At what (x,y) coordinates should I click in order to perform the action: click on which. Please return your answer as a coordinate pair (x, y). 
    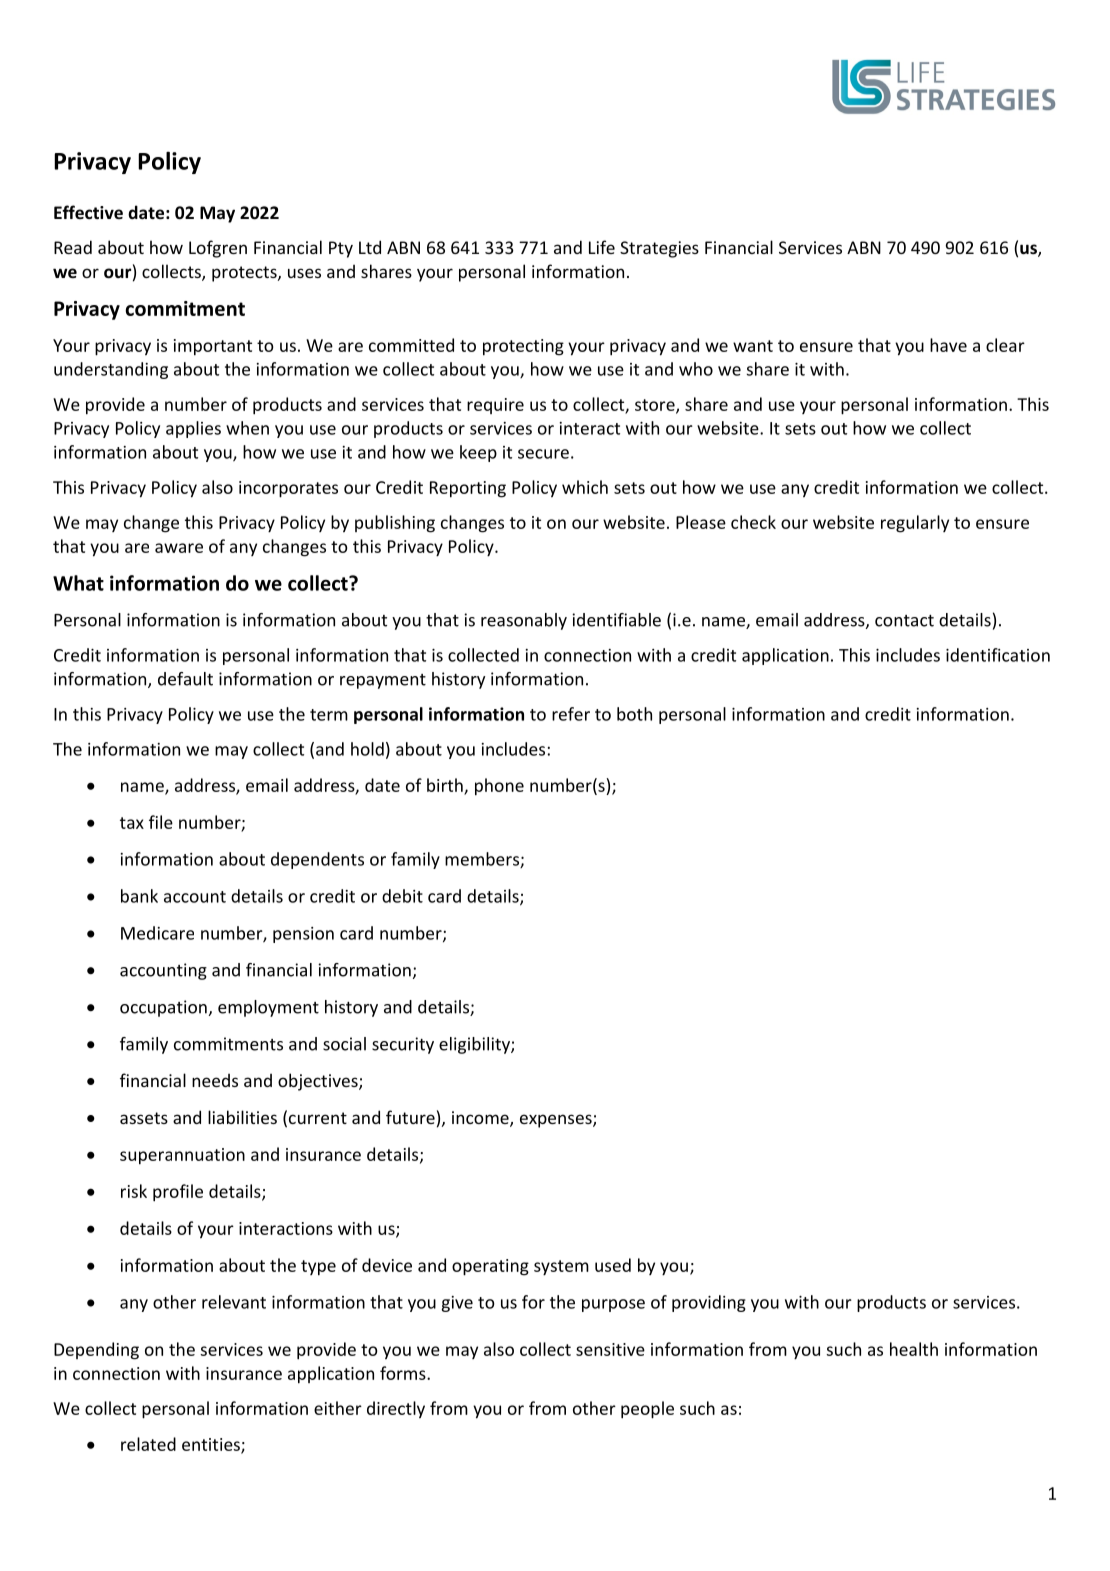
    Looking at the image, I should click on (585, 487).
